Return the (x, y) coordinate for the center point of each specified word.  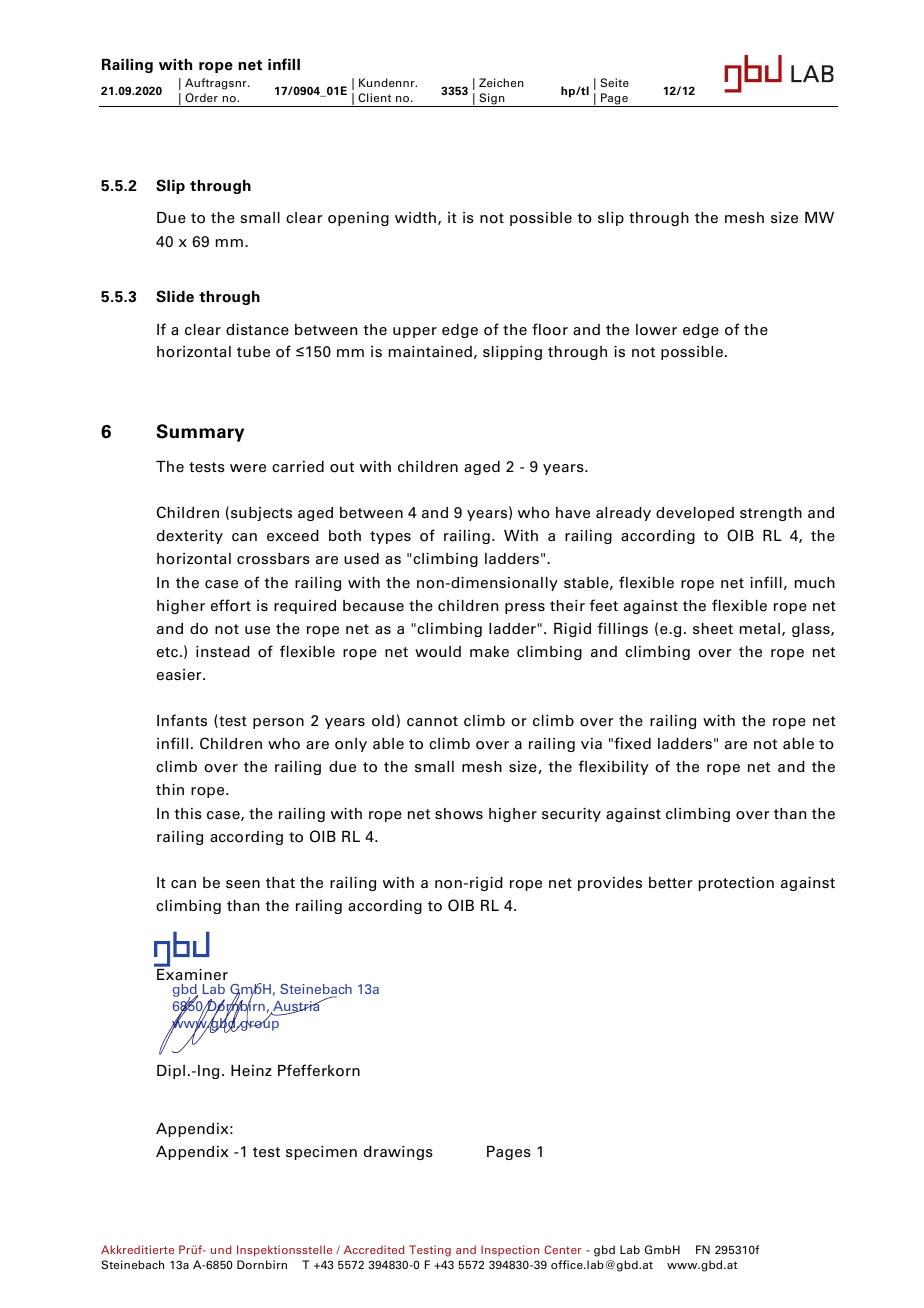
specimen (321, 1153)
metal (760, 629)
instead (223, 652)
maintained (430, 351)
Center (563, 1249)
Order (201, 97)
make (489, 651)
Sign (492, 100)
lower (656, 330)
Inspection (510, 1250)
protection (736, 884)
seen (243, 884)
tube (253, 352)
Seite (615, 82)
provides (610, 884)
